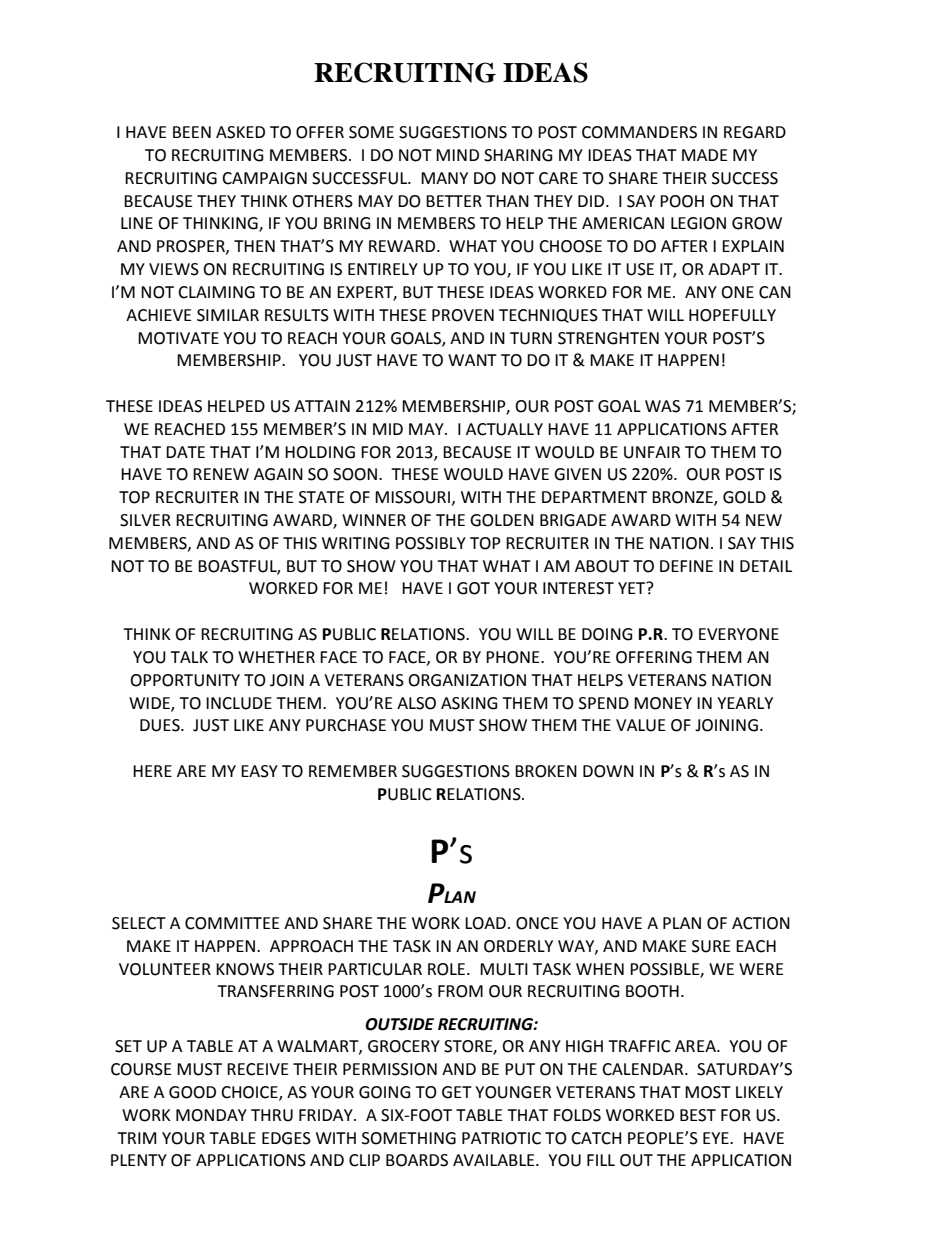 The height and width of the screenshot is (1233, 952). I want to click on EVERYONE, so click(739, 634).
